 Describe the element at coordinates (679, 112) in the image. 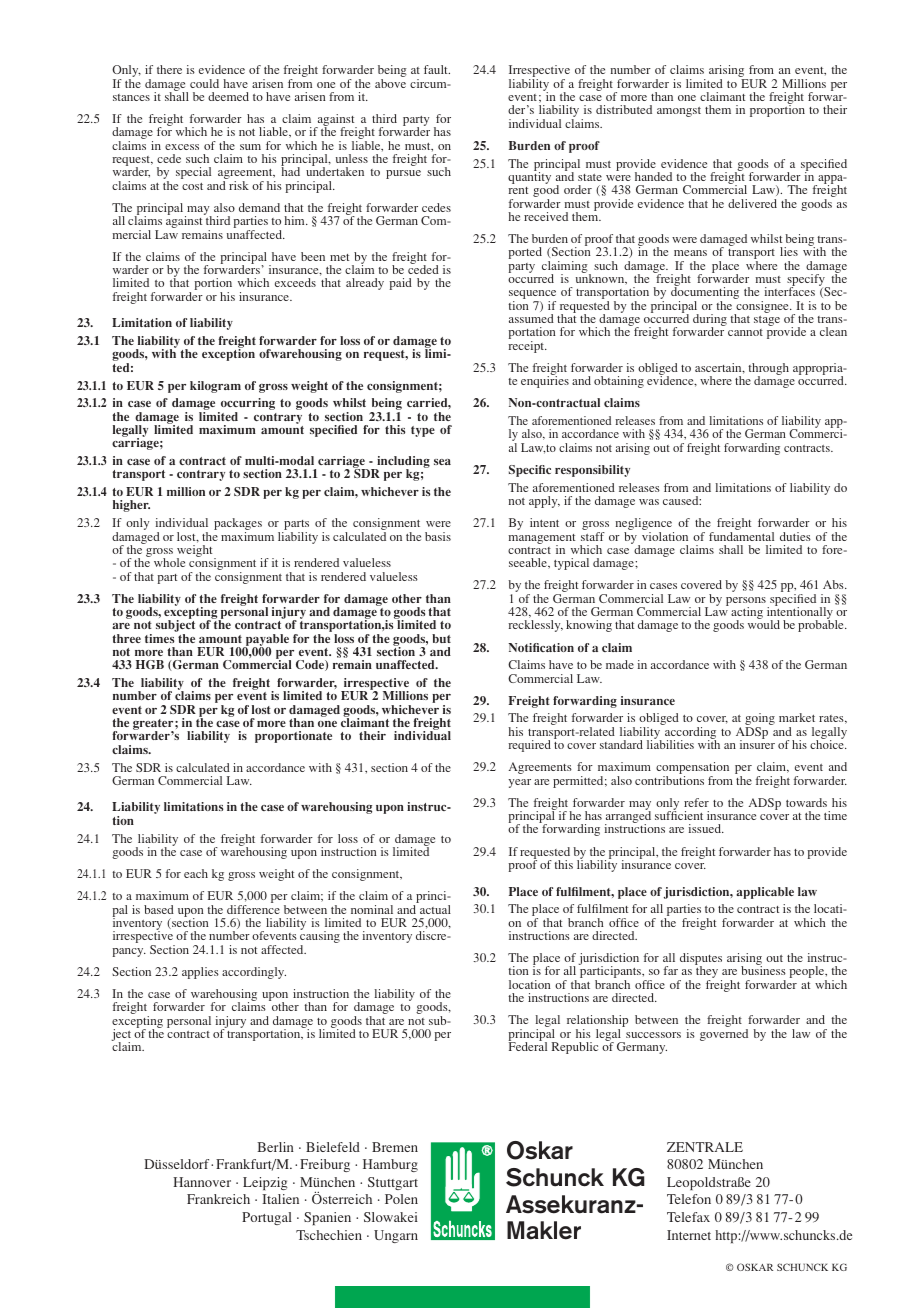

I see `amongst` at that location.
